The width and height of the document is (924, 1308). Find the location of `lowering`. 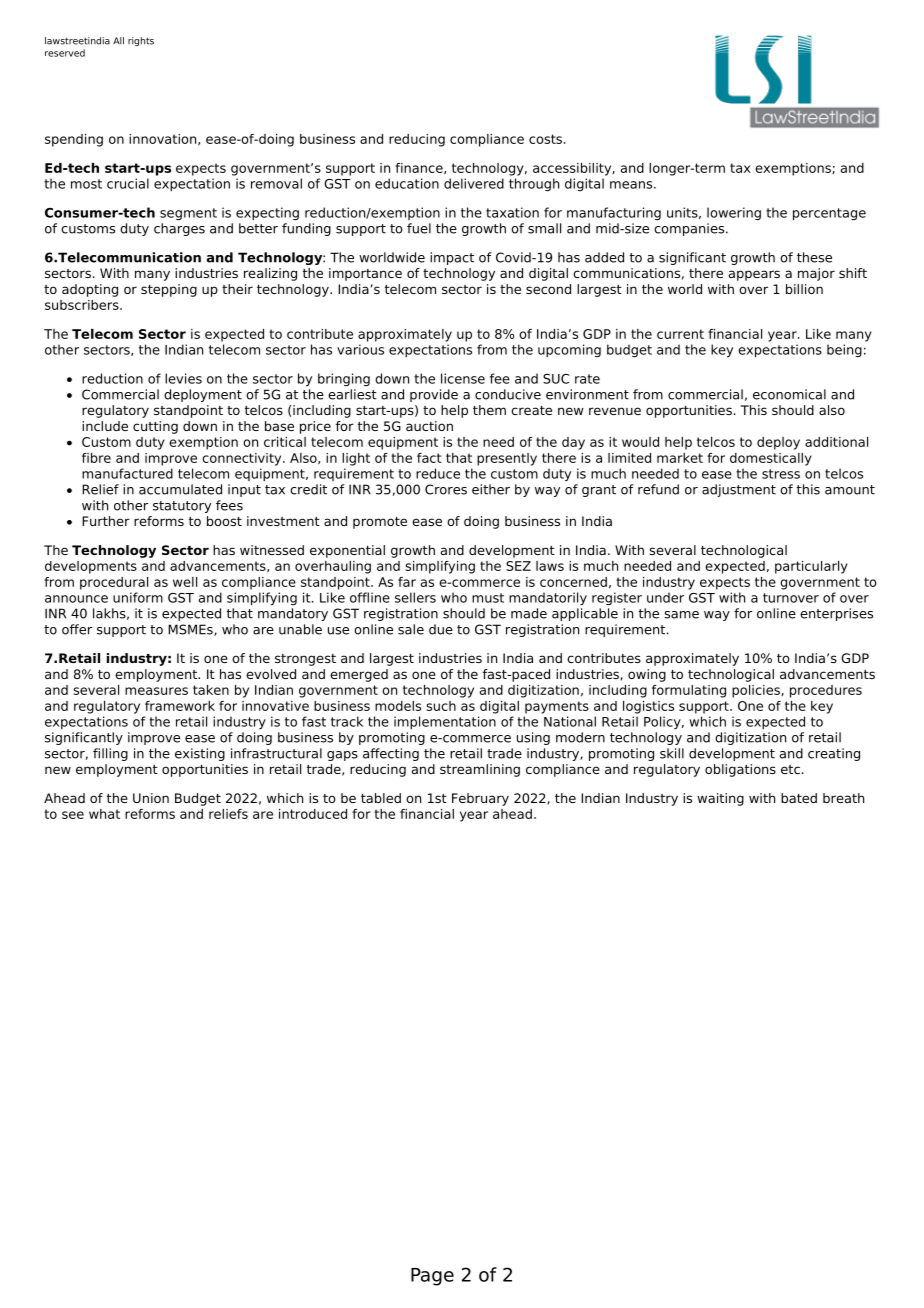

lowering is located at coordinates (734, 214).
